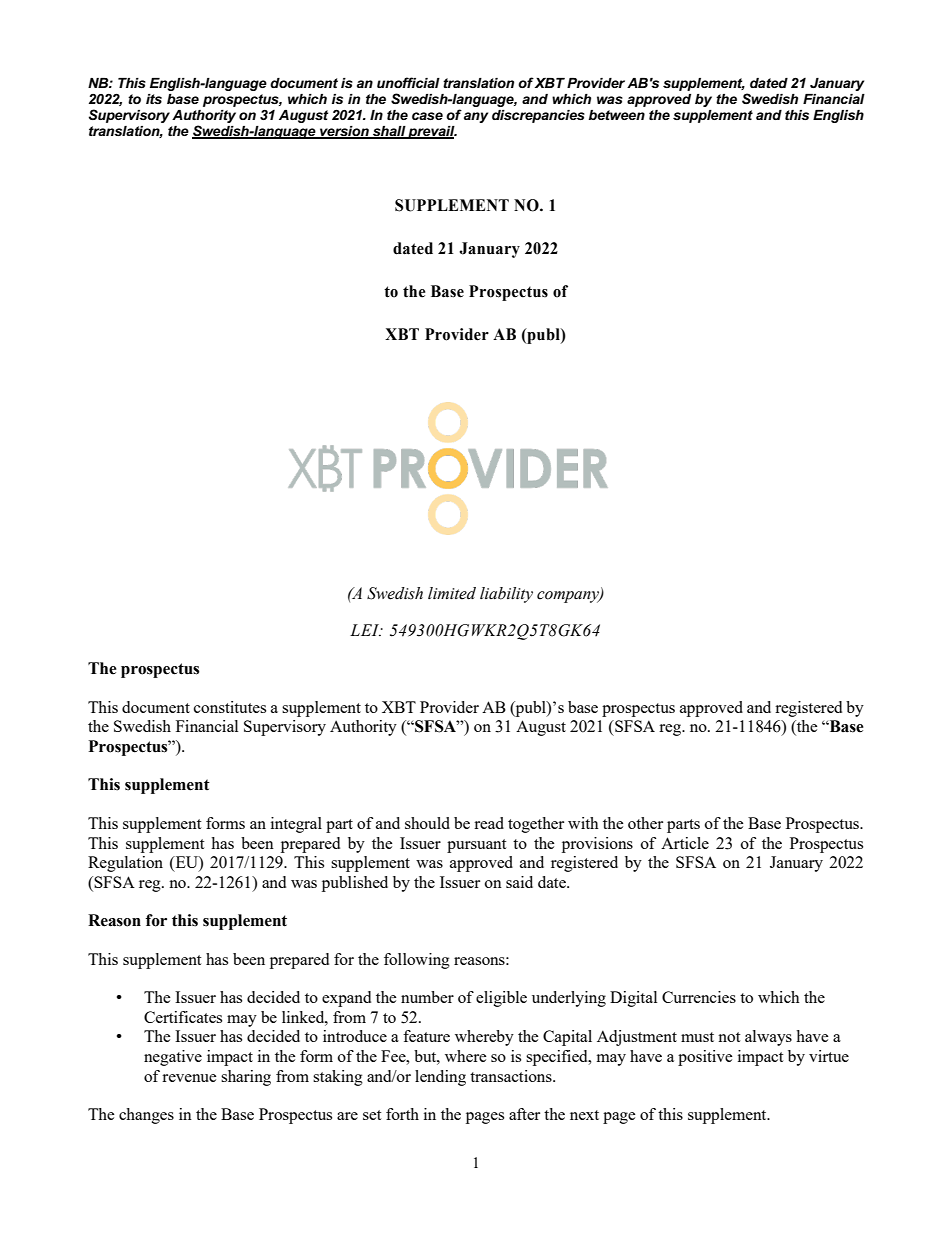 This page has width=952, height=1233. Describe the element at coordinates (432, 132) in the page. I see `prevail` at that location.
